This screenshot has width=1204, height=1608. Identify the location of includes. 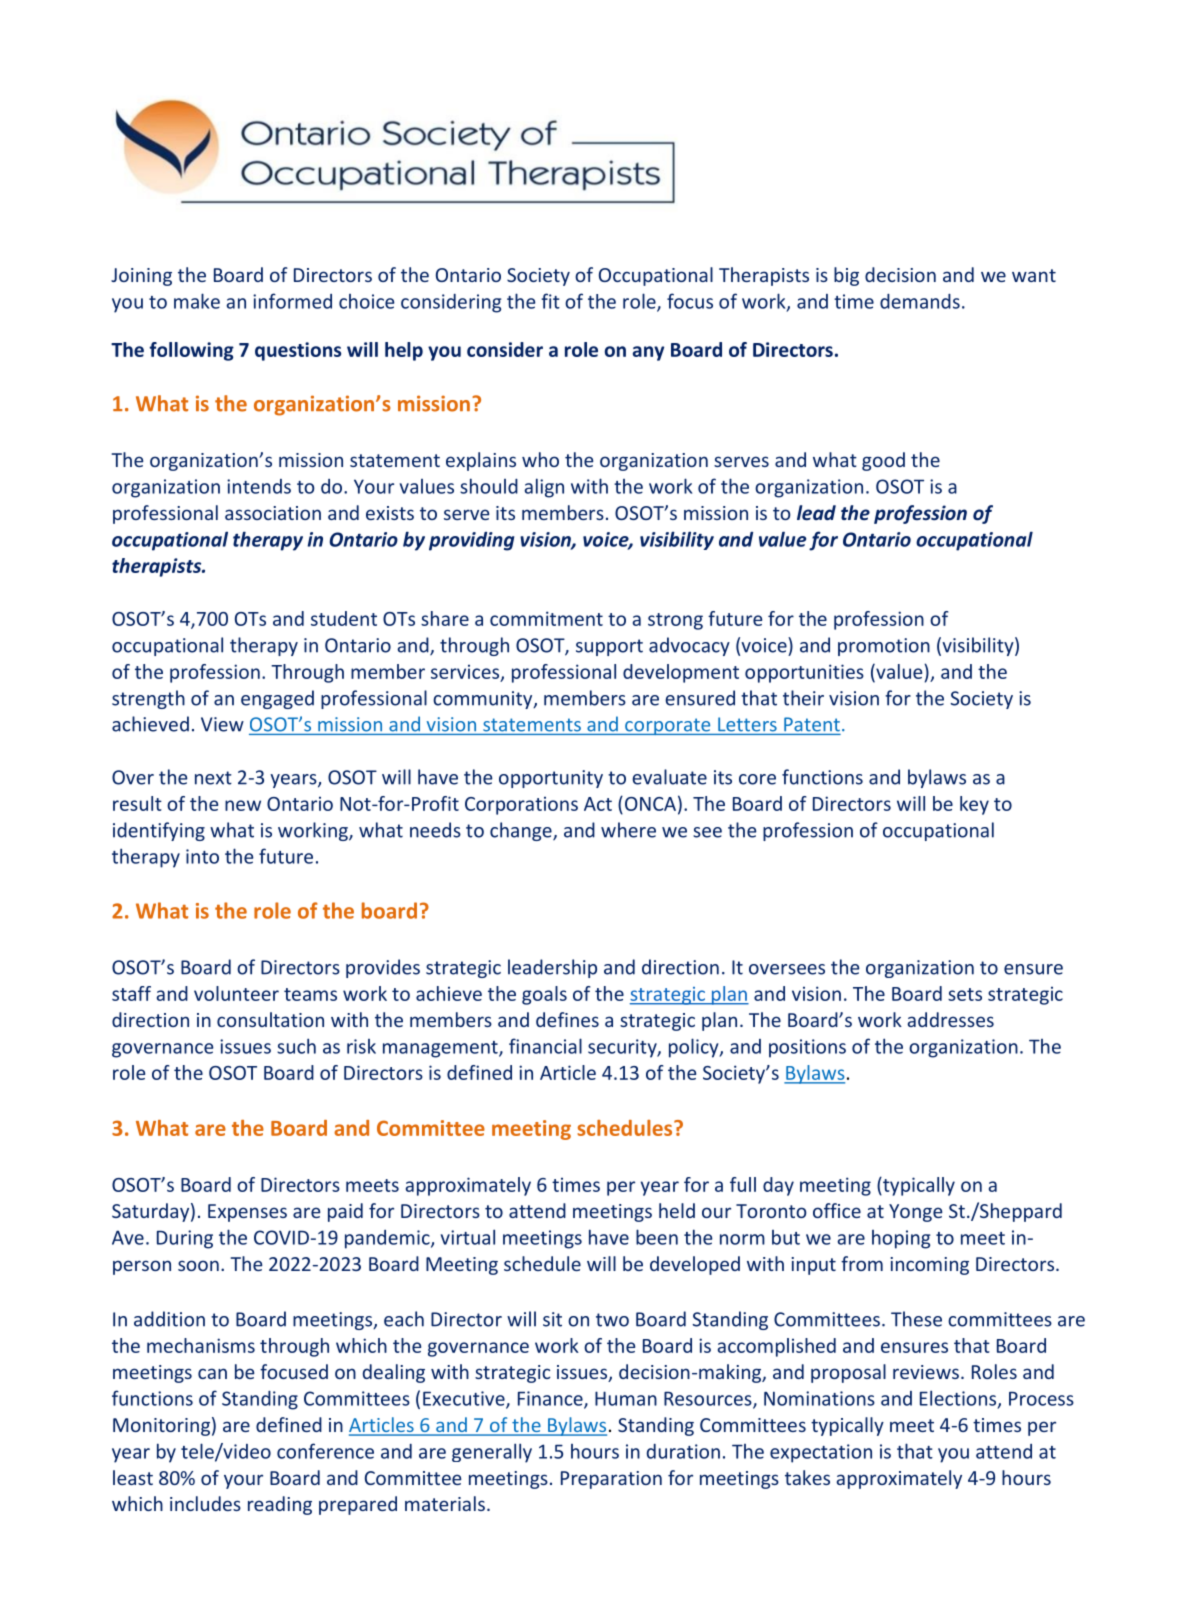
(205, 1503).
